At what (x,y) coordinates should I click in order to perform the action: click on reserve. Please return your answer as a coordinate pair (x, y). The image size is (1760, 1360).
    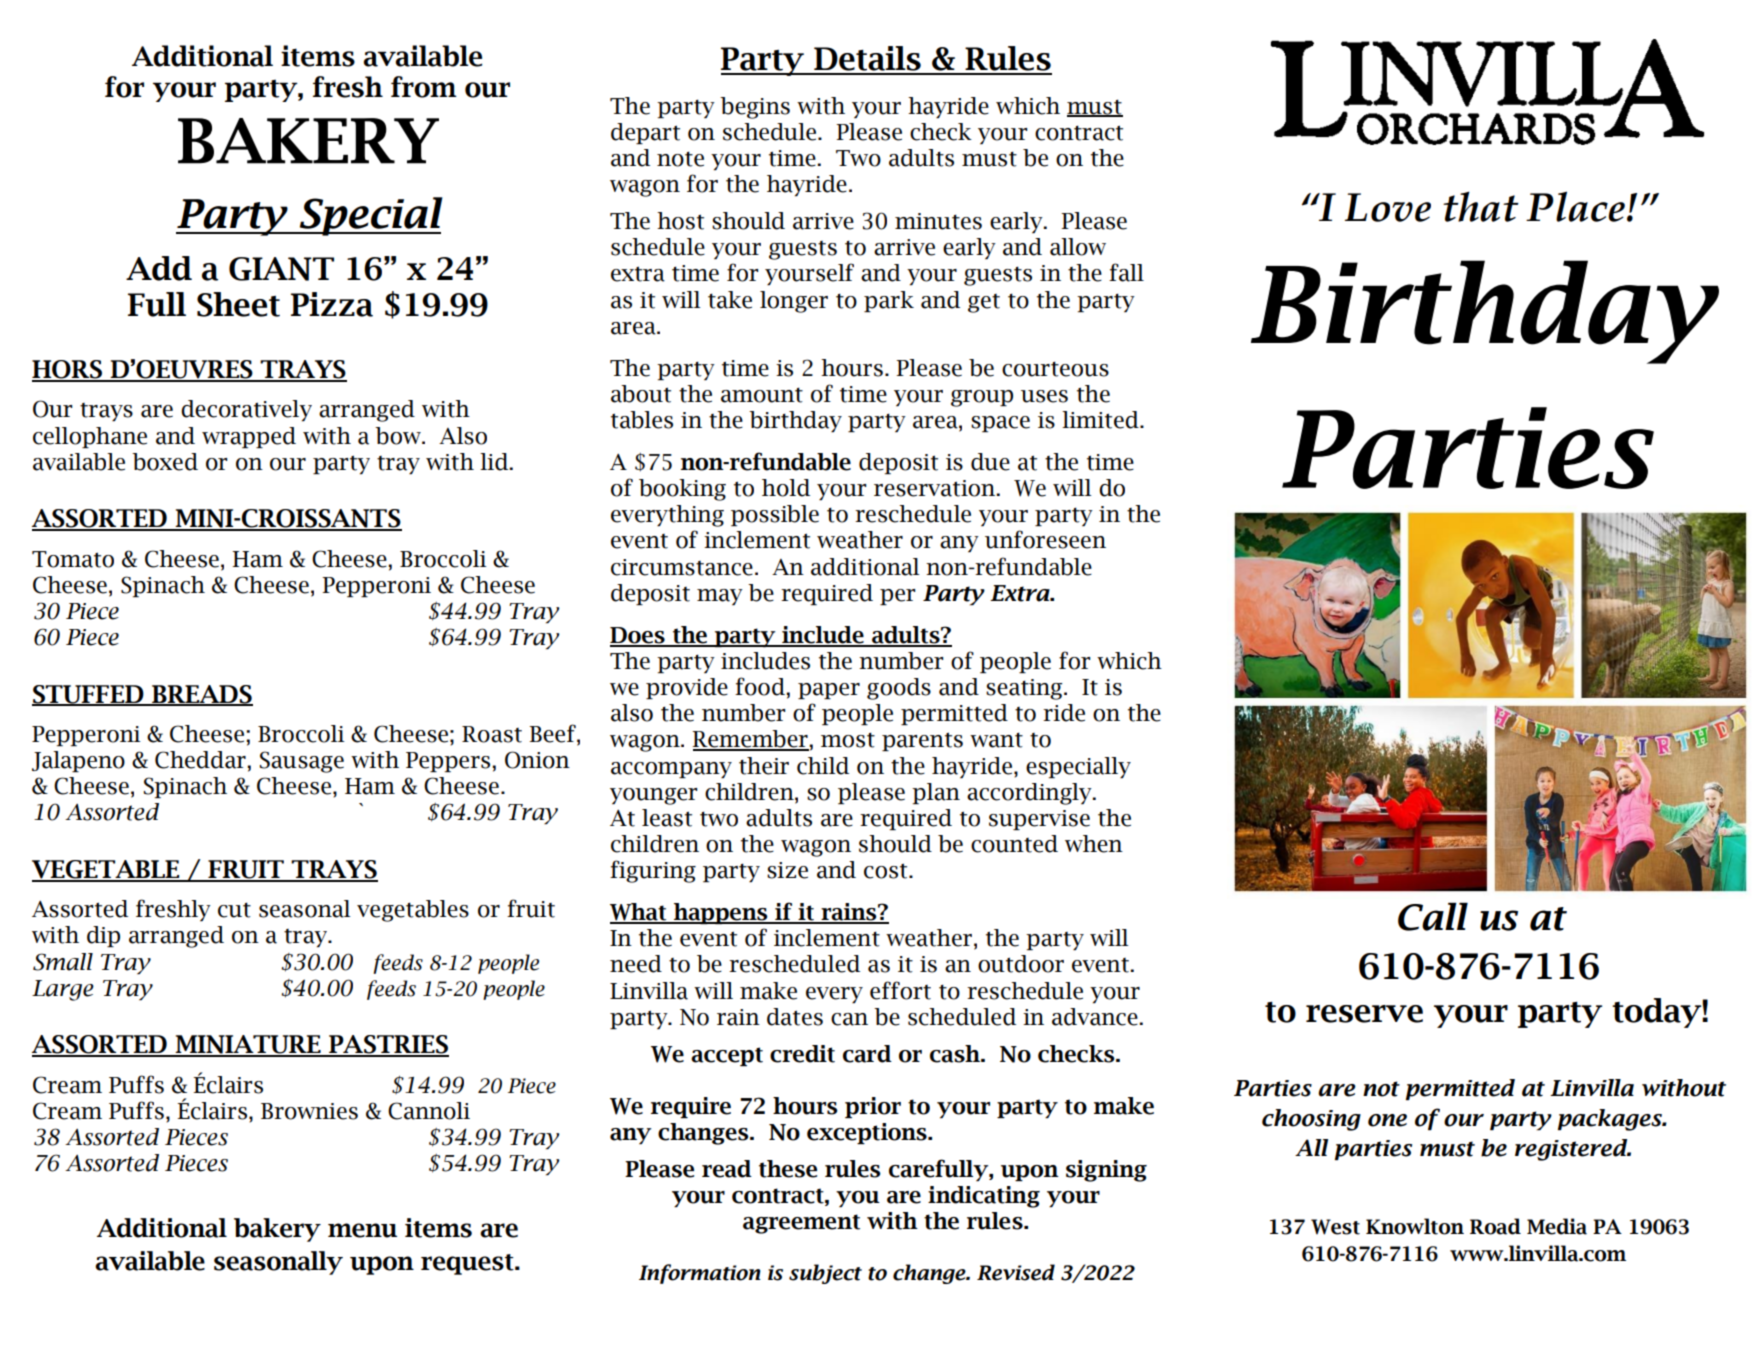
    Looking at the image, I should click on (1364, 1014).
